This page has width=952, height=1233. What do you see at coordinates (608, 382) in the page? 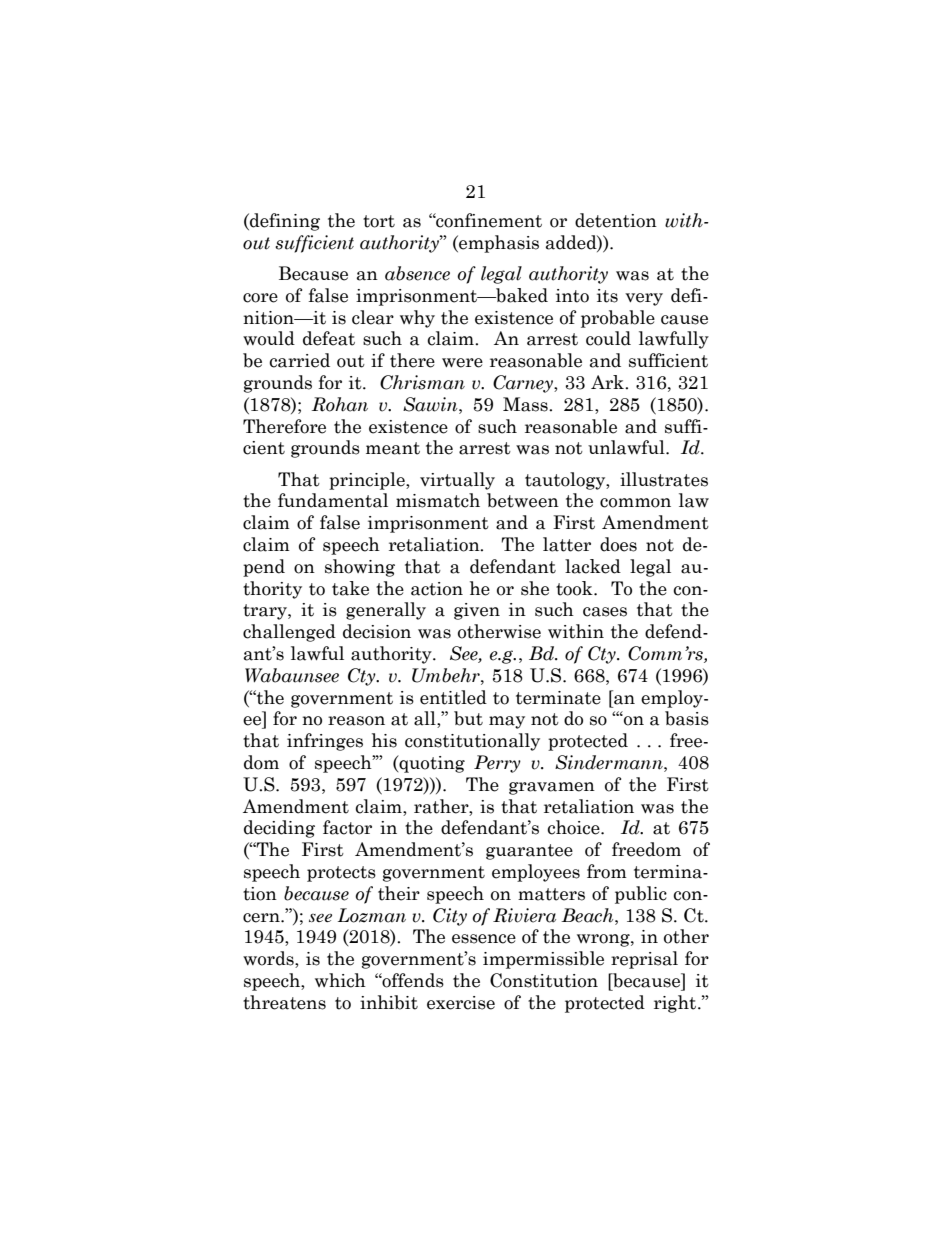
I see `Ark` at bounding box center [608, 382].
